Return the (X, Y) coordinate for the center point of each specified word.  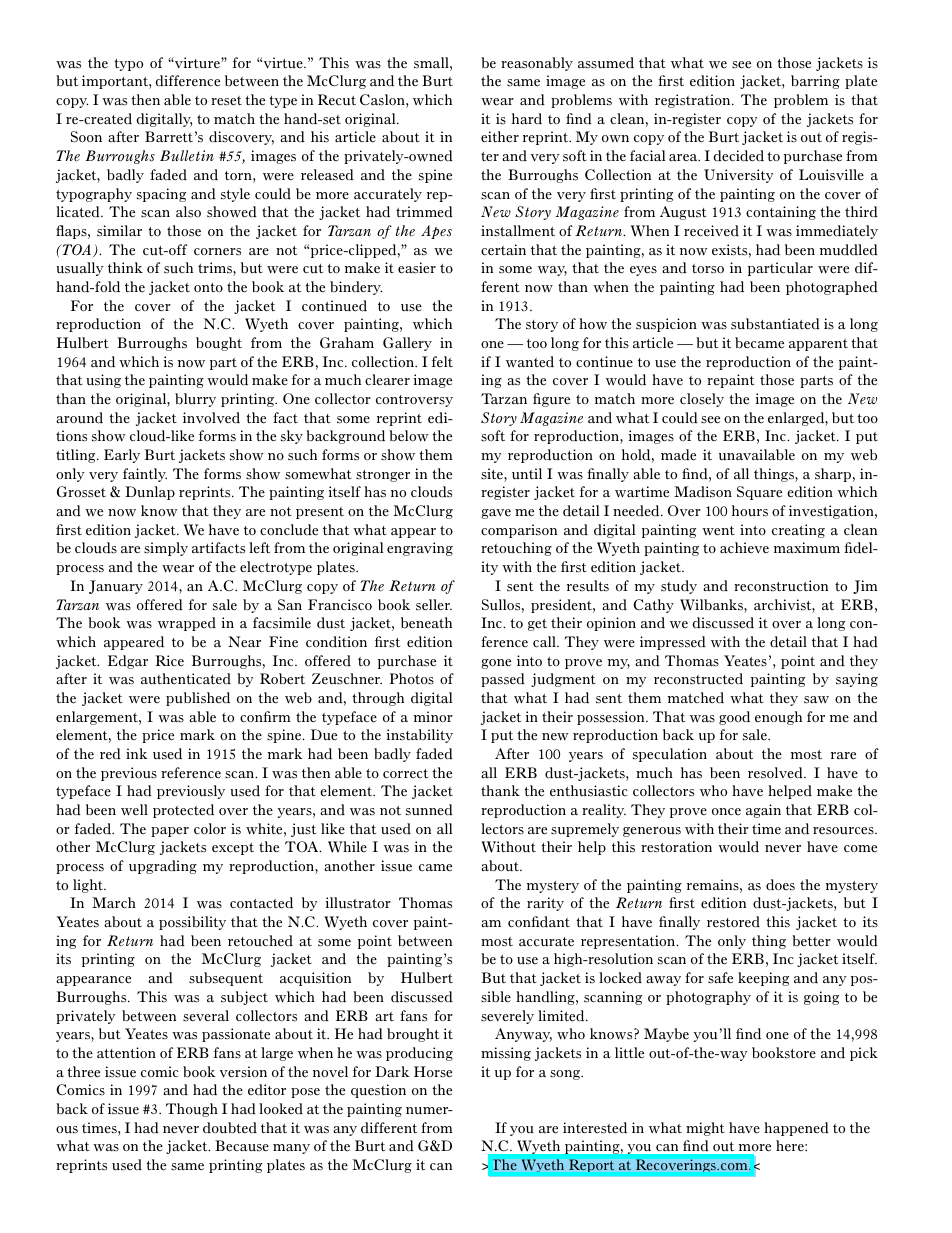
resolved (776, 773)
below (409, 436)
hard (527, 118)
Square (759, 493)
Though (192, 1110)
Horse (433, 1072)
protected (183, 811)
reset (226, 101)
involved (211, 418)
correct (405, 774)
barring (815, 82)
